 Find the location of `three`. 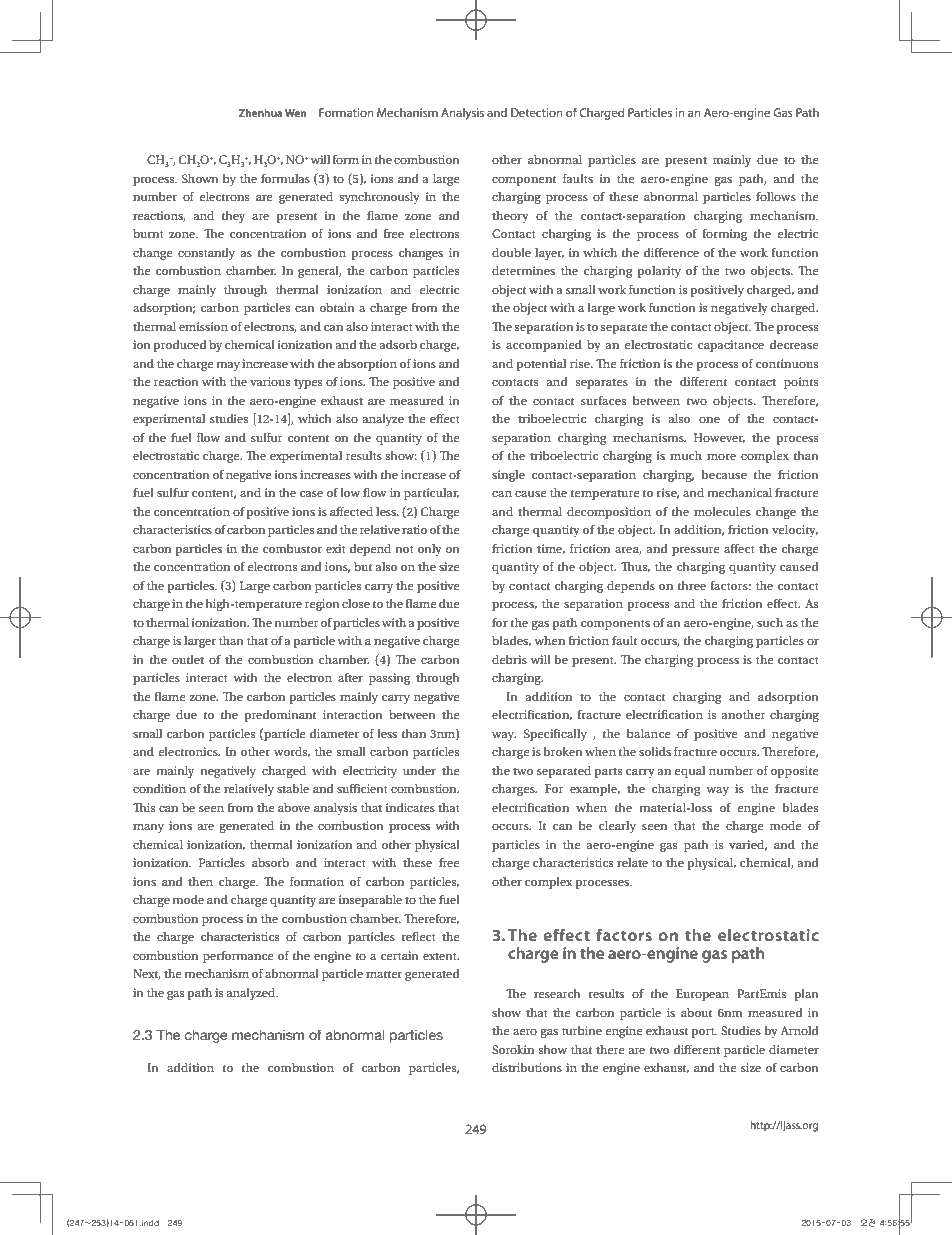

three is located at coordinates (691, 585).
